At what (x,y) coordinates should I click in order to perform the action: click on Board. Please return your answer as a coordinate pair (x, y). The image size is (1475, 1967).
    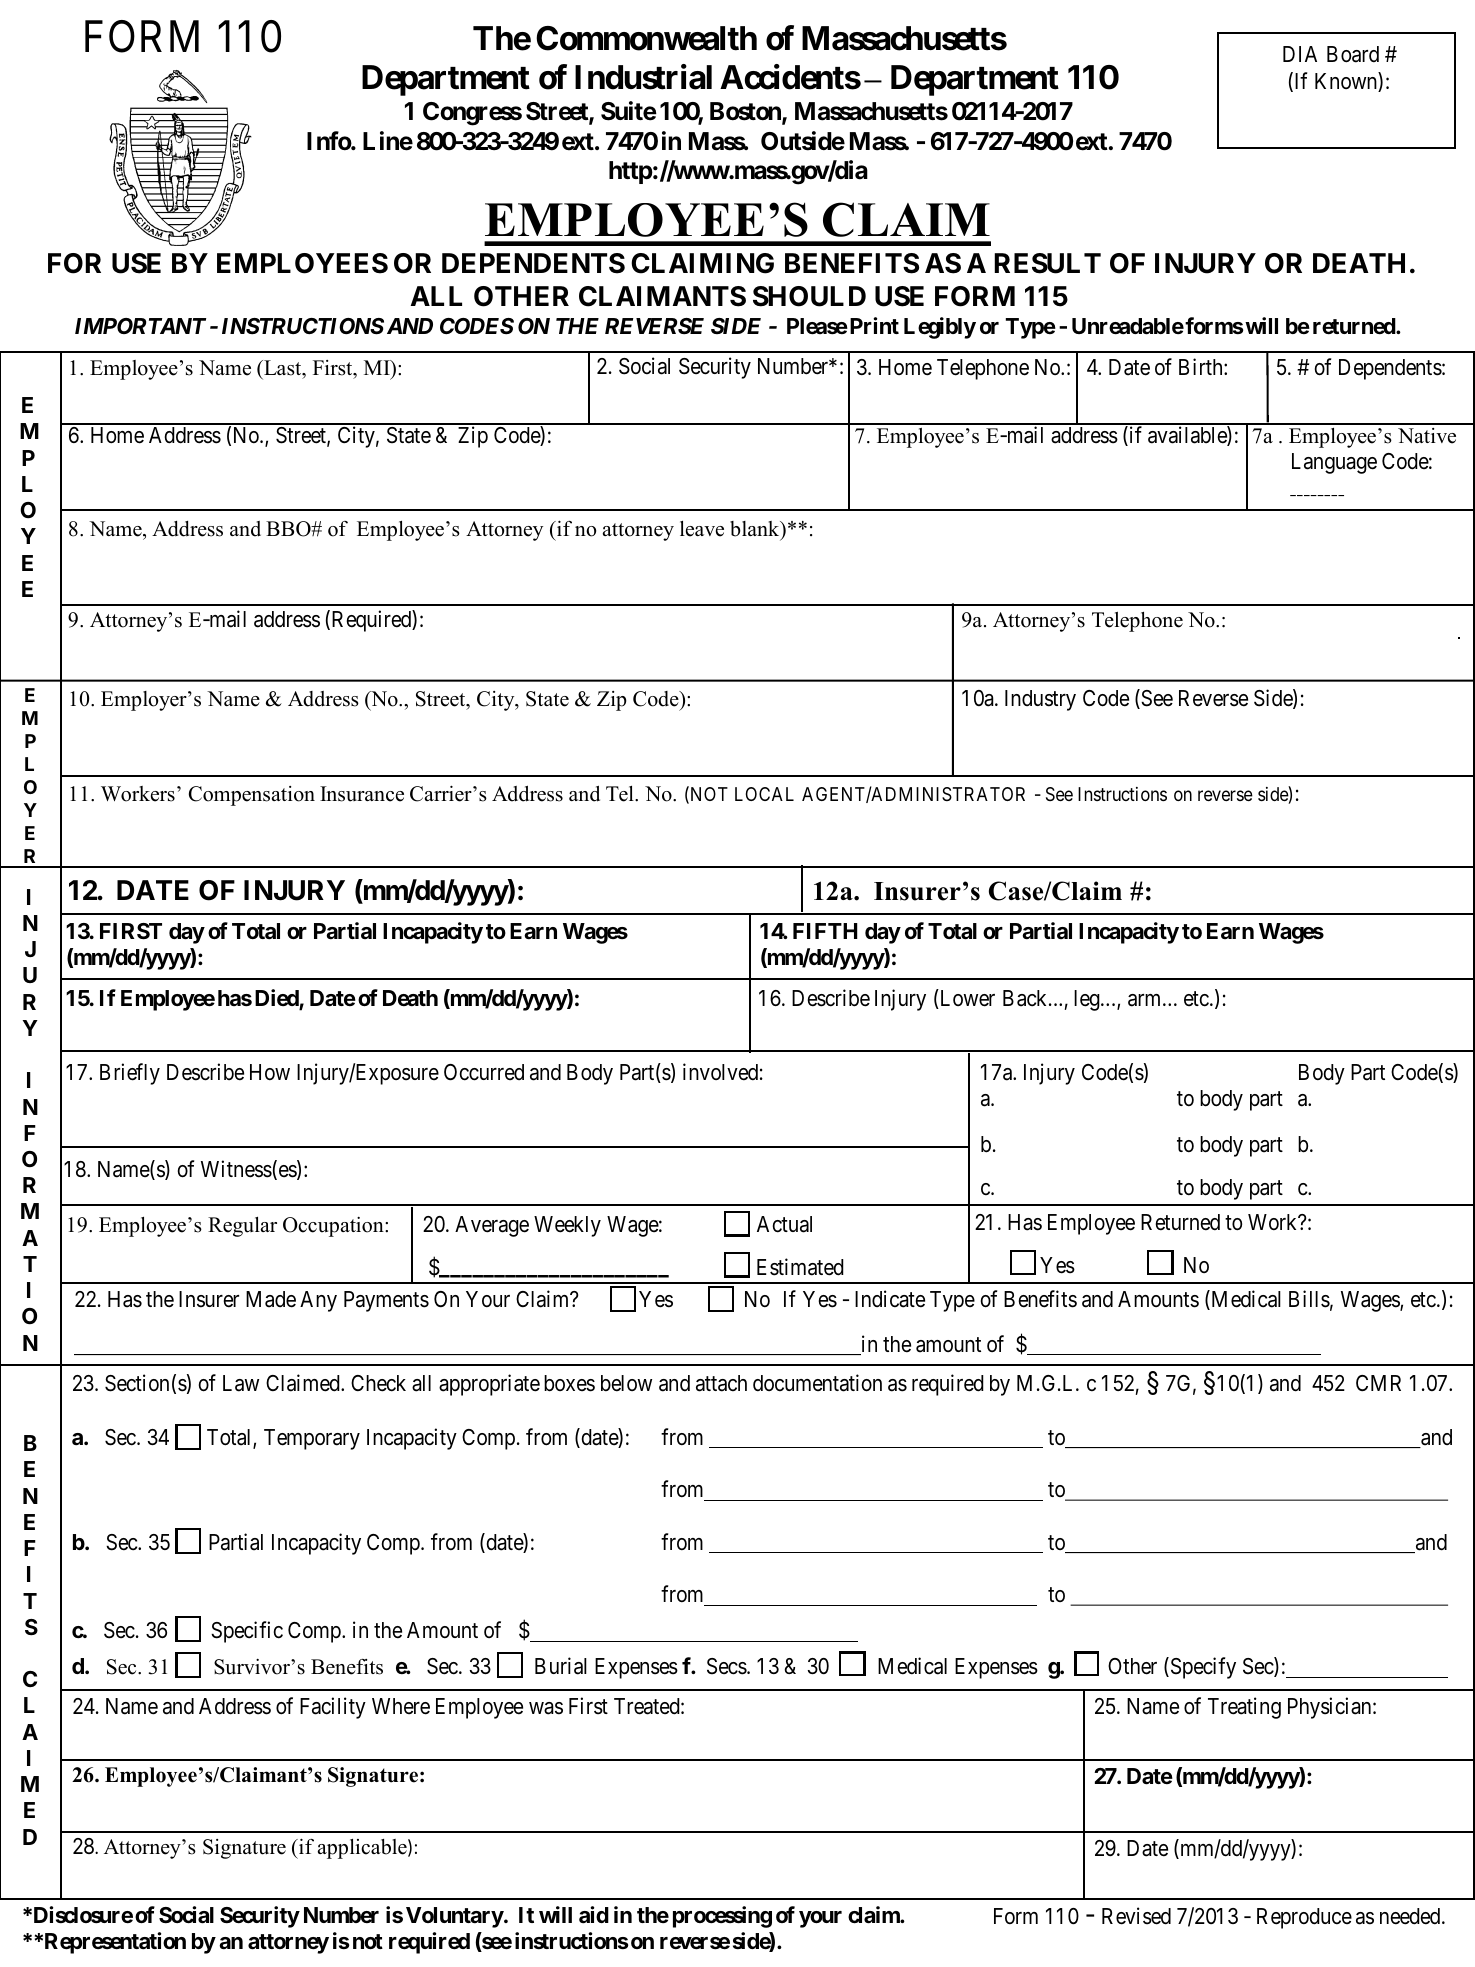
    Looking at the image, I should click on (1353, 54).
